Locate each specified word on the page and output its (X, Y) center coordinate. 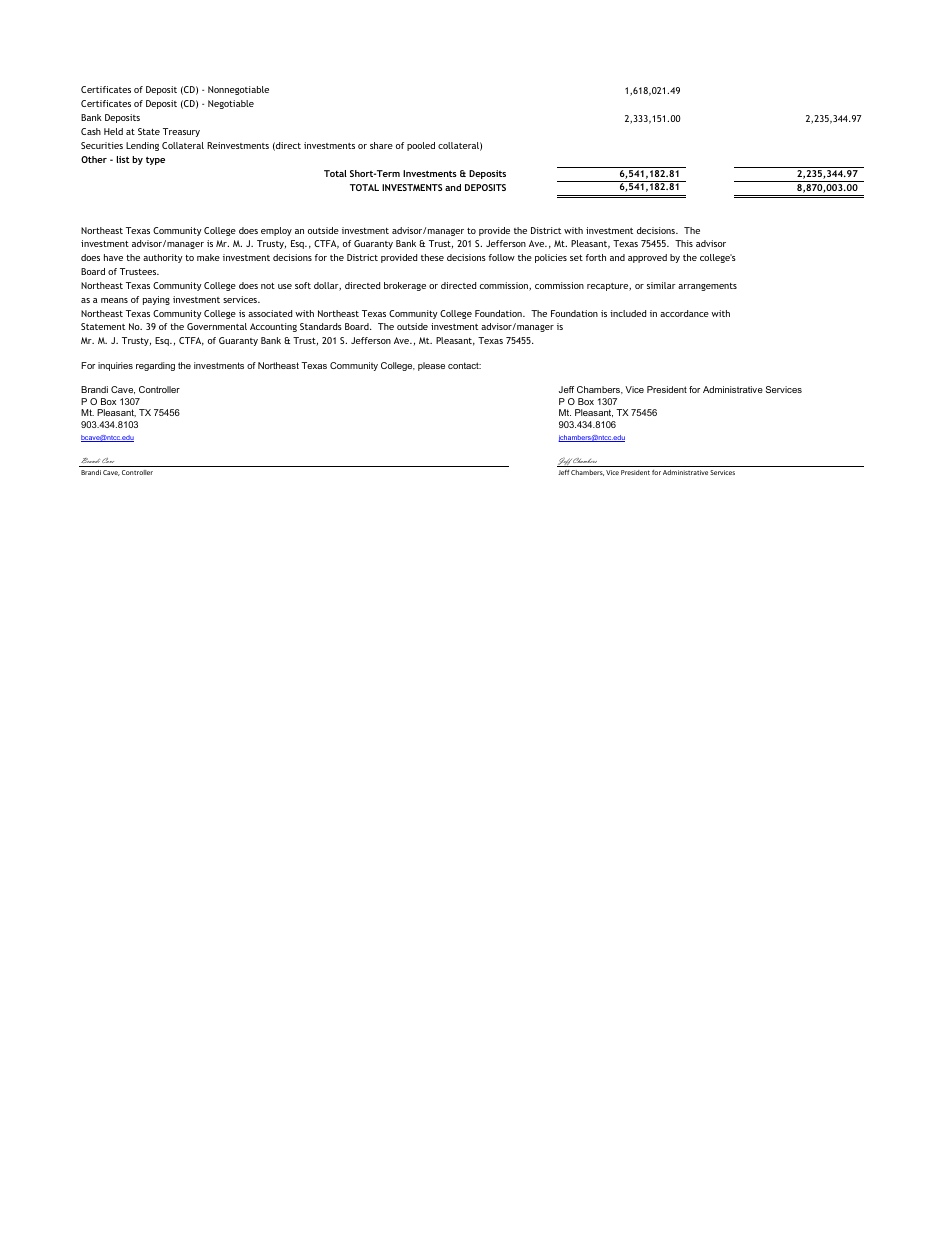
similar (661, 285)
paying (156, 300)
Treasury (181, 132)
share (381, 145)
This (684, 243)
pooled (421, 146)
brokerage (405, 286)
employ (276, 231)
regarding (155, 366)
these (432, 257)
